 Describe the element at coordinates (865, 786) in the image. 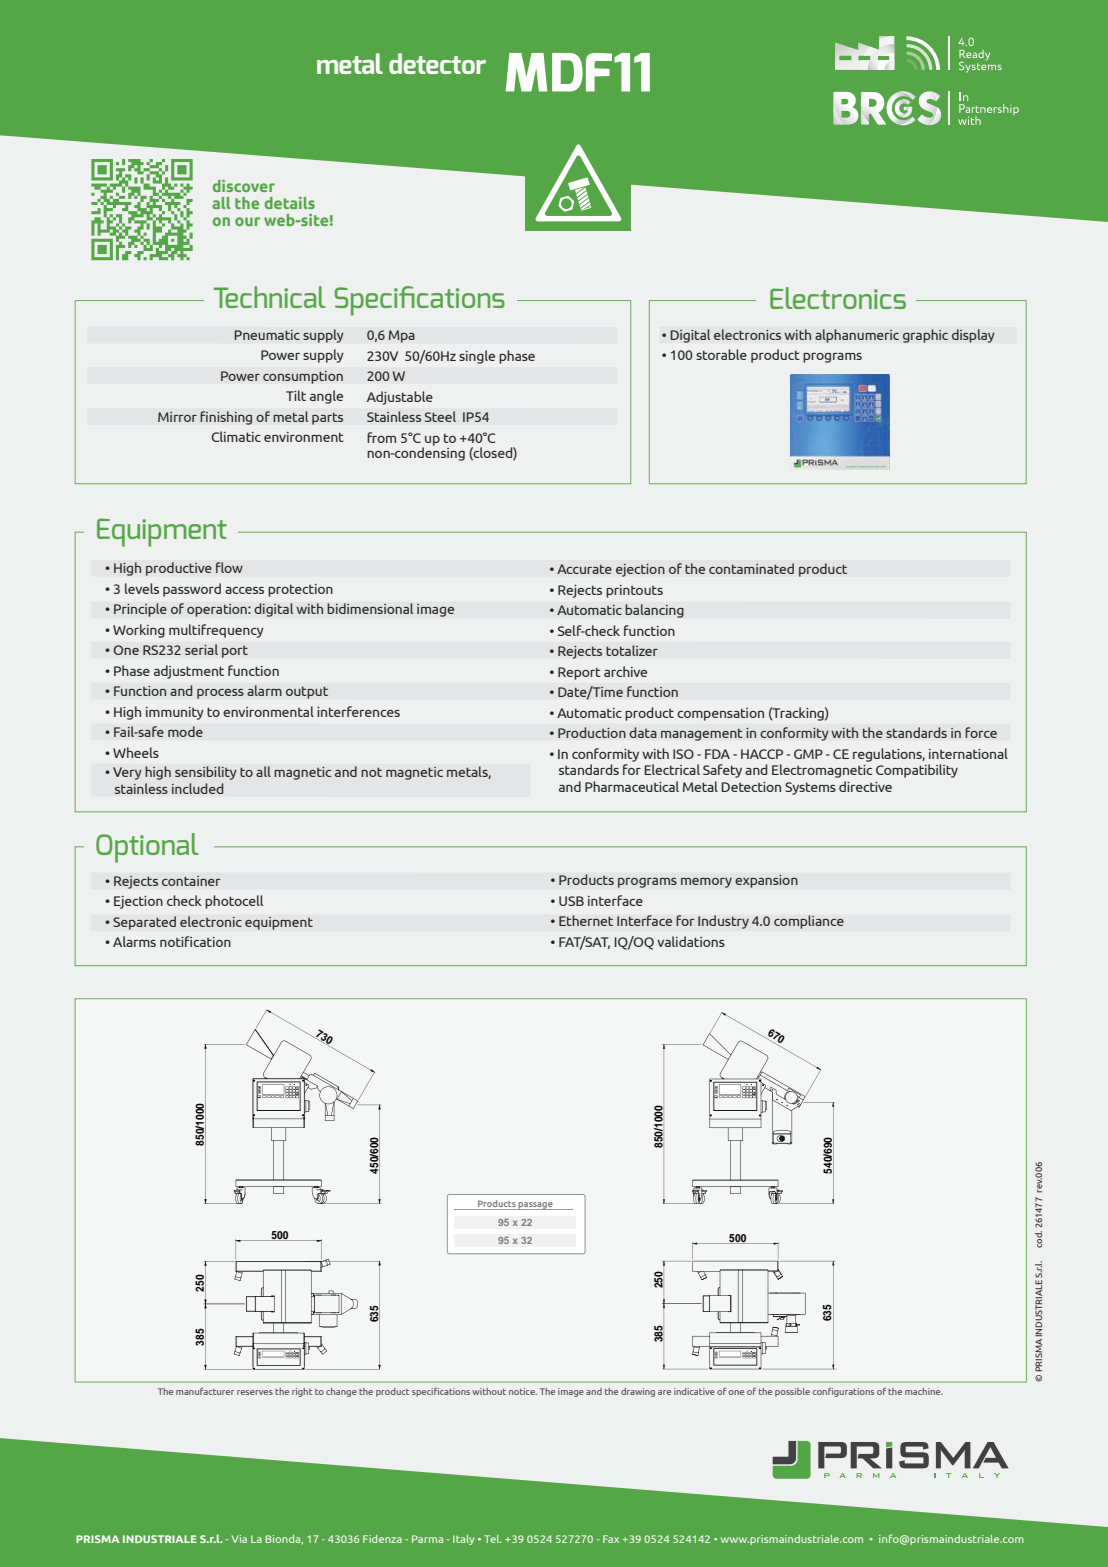

I see `directive` at that location.
